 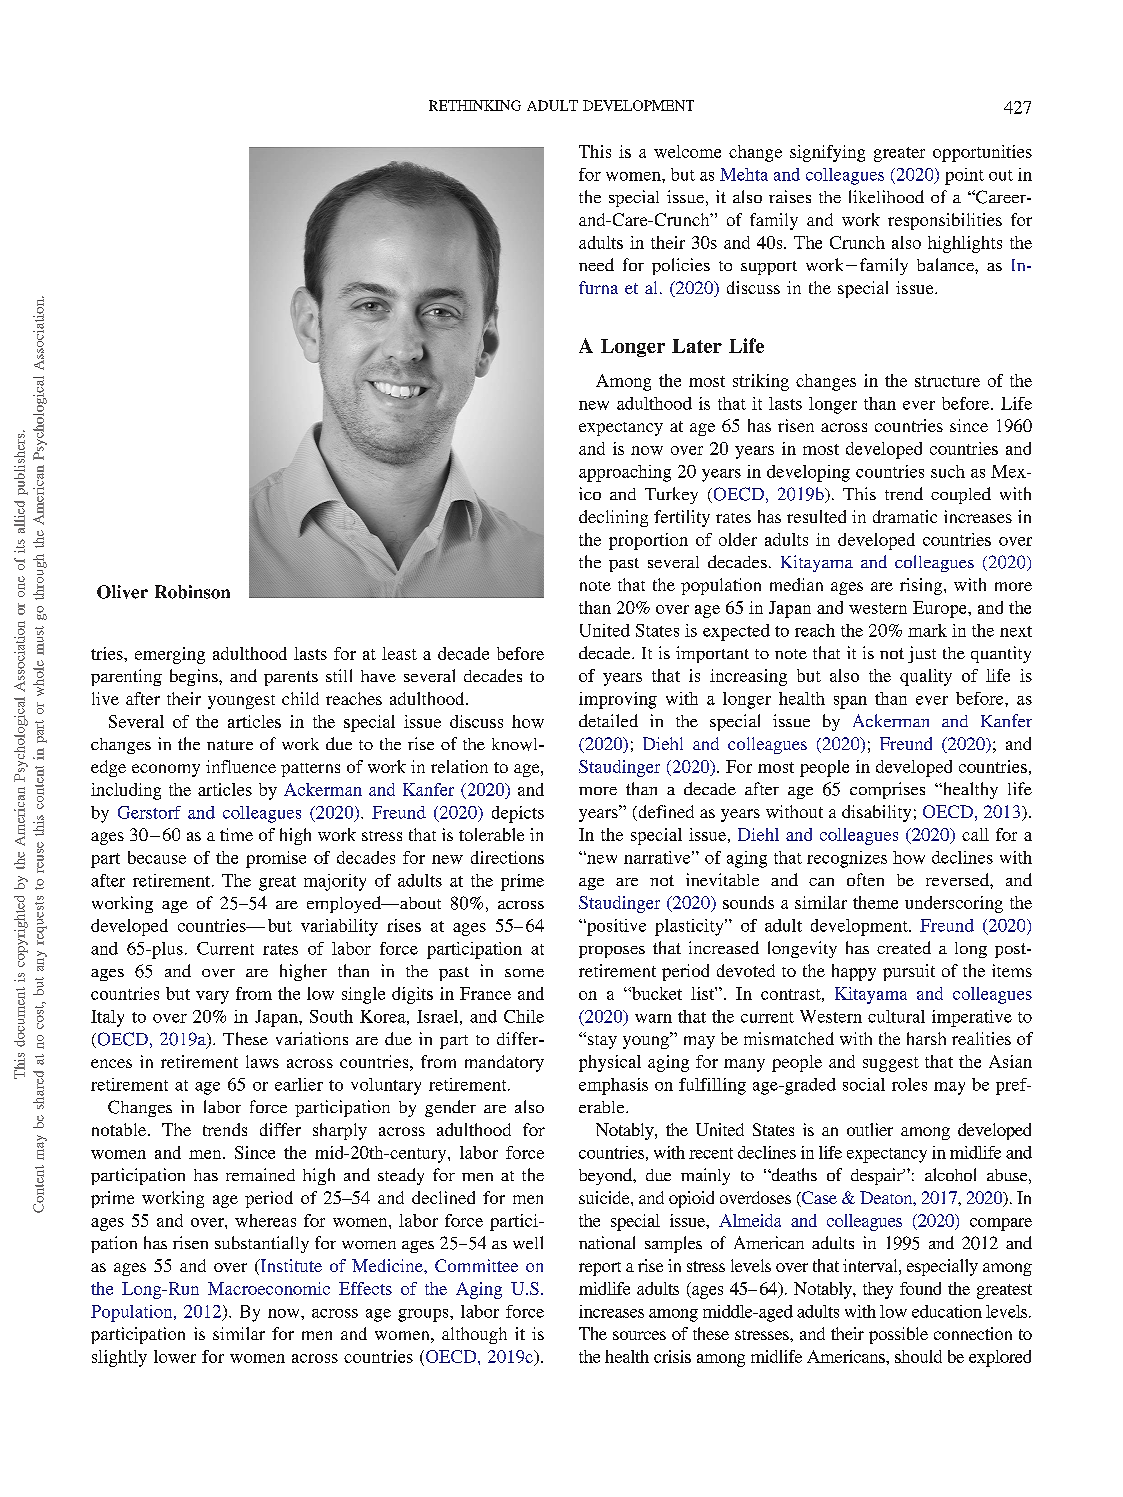 I want to click on RETHINKING, so click(x=475, y=105).
